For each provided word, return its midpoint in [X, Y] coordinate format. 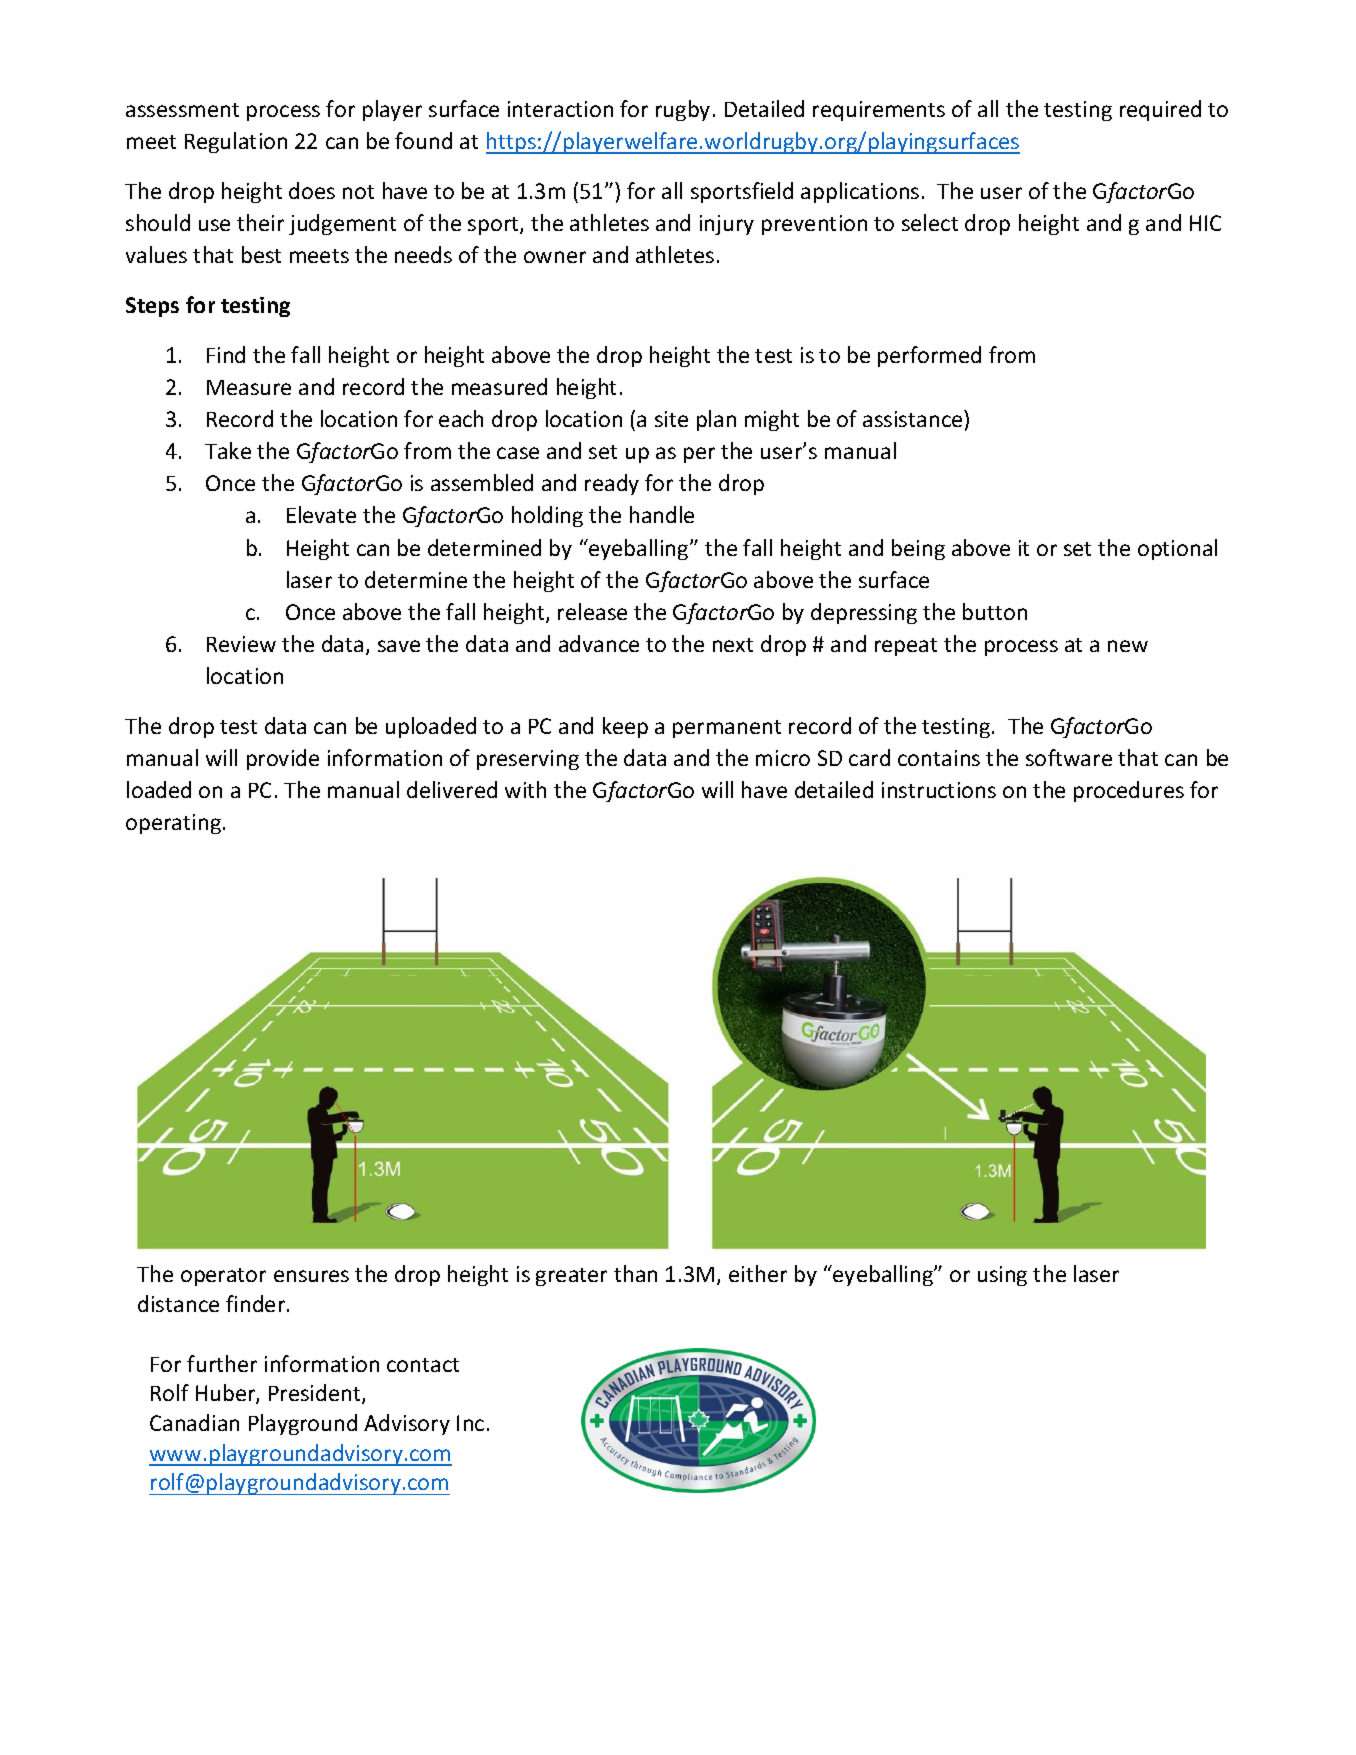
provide [283, 759]
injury [727, 225]
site [671, 419]
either [758, 1273]
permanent [727, 729]
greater [571, 1277]
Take [228, 450]
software [1069, 757]
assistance [914, 418]
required [1160, 110]
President [316, 1394]
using [1002, 1276]
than [635, 1273]
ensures [311, 1276]
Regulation [236, 142]
